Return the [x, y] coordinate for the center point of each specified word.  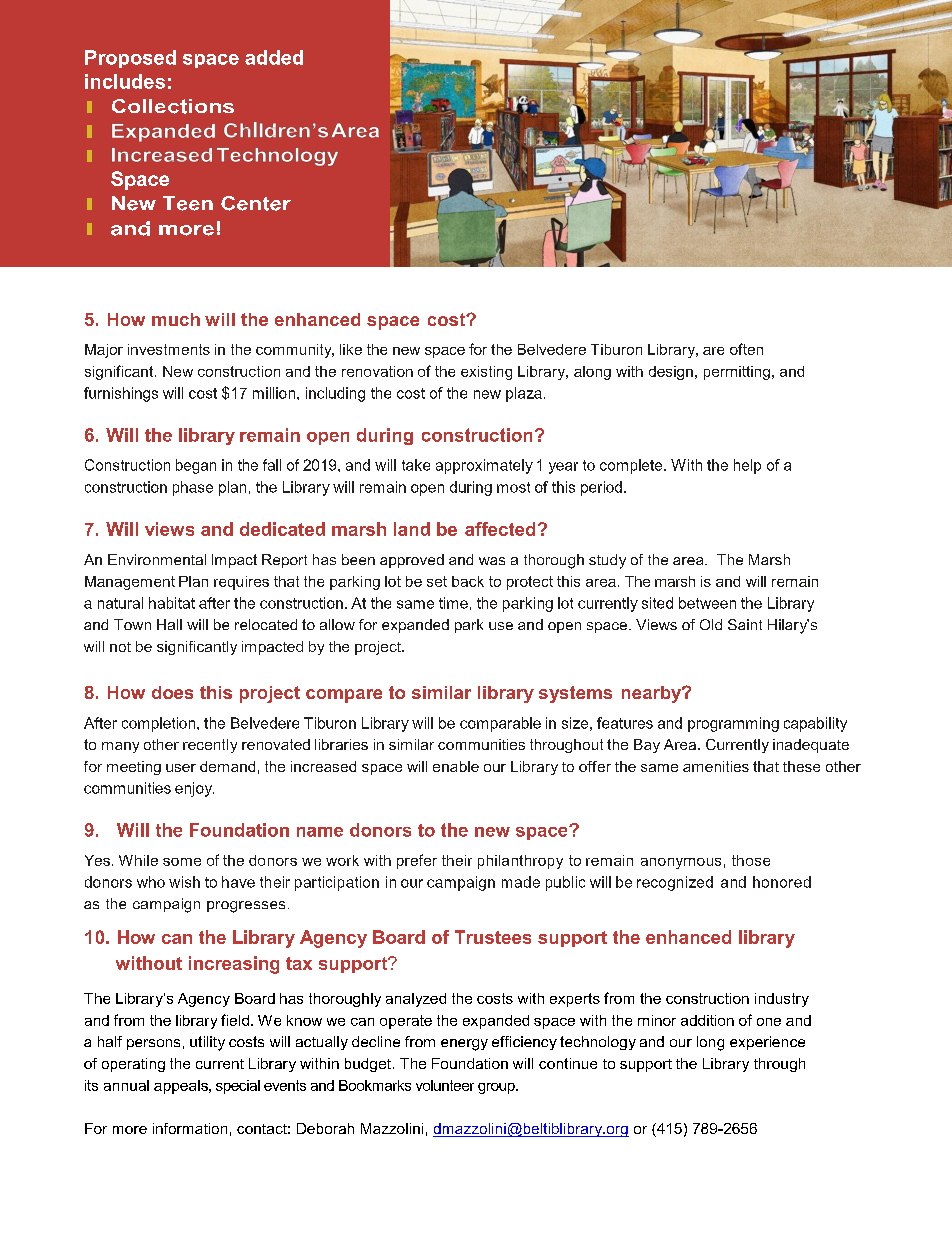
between [707, 603]
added [274, 57]
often [746, 349]
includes [125, 81]
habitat [172, 603]
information [190, 1128]
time [453, 603]
